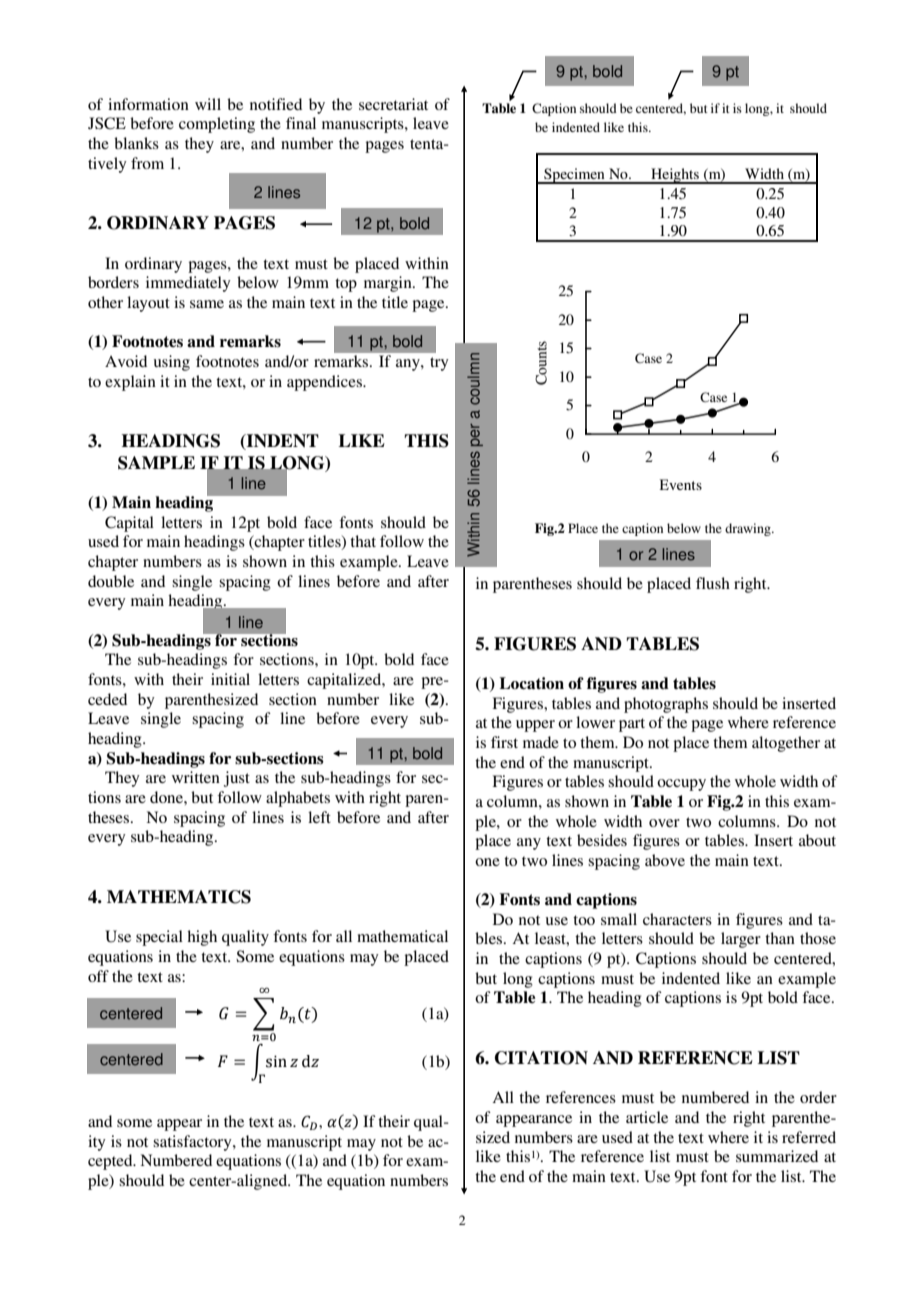  Describe the element at coordinates (393, 104) in the screenshot. I see `secretariat` at that location.
